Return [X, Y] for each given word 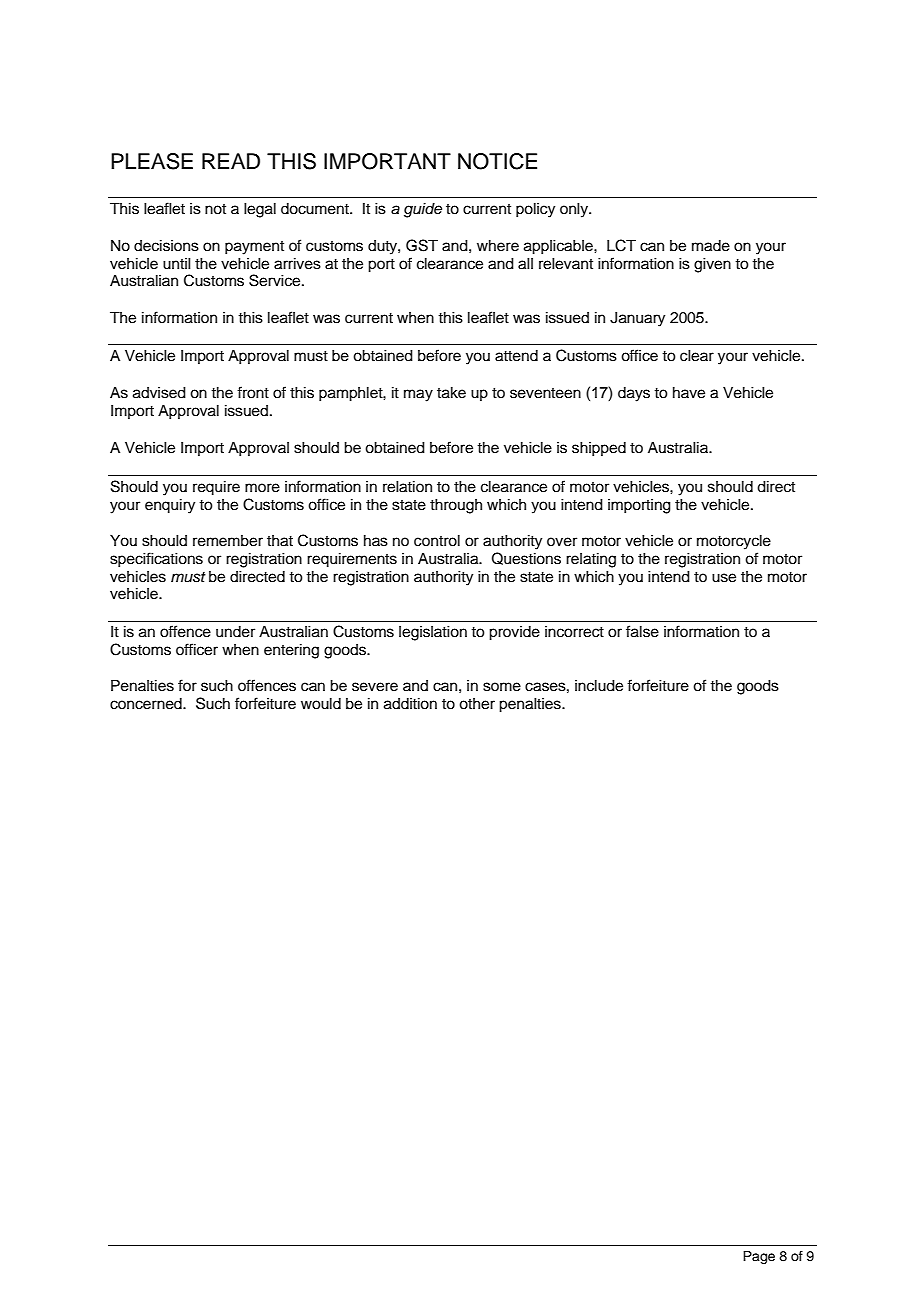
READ [231, 161]
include [599, 686]
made [711, 246]
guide [423, 210]
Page [759, 1257]
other [477, 704]
